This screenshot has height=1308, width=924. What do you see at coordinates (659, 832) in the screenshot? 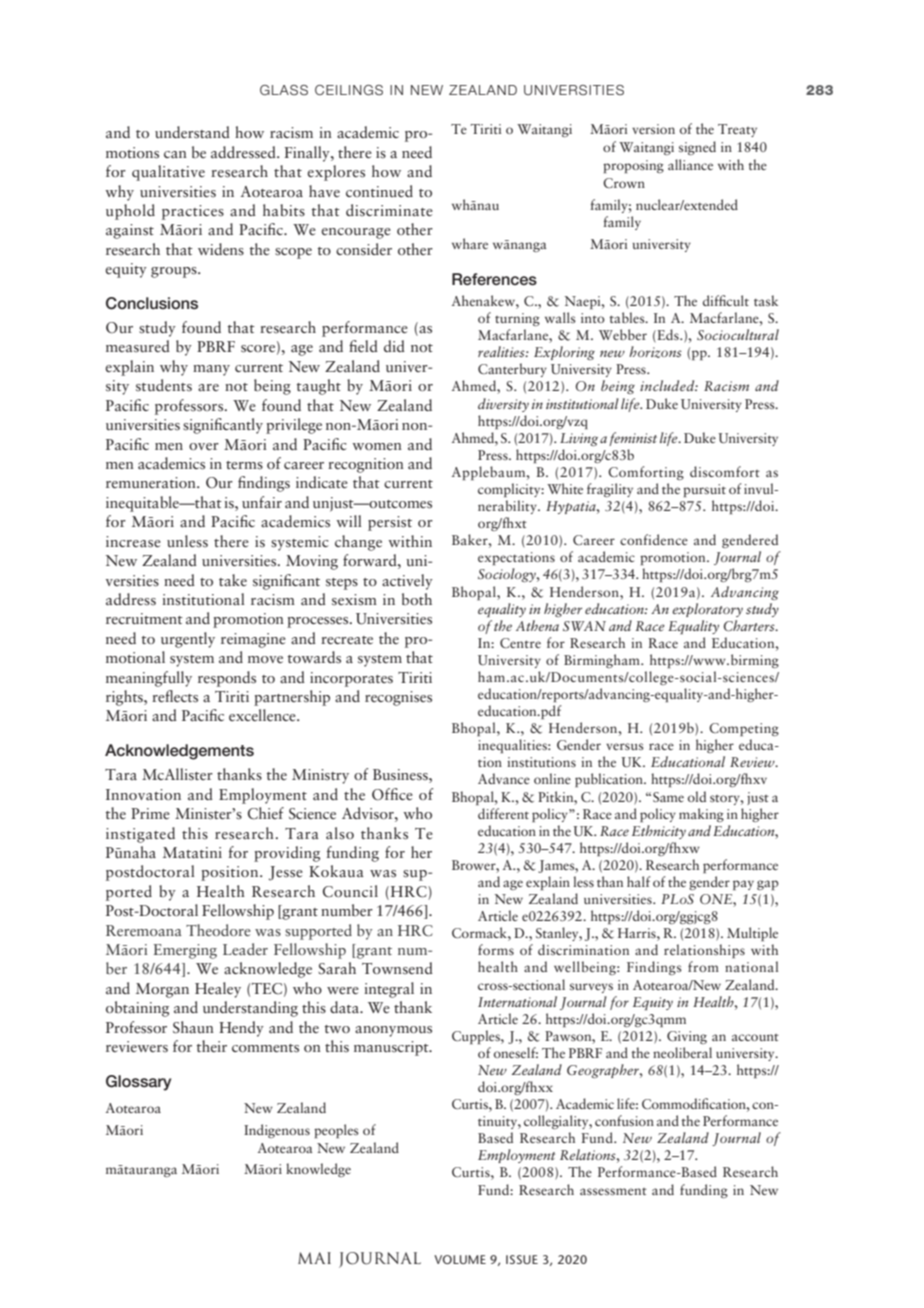
I see `Ethnicity` at bounding box center [659, 832].
